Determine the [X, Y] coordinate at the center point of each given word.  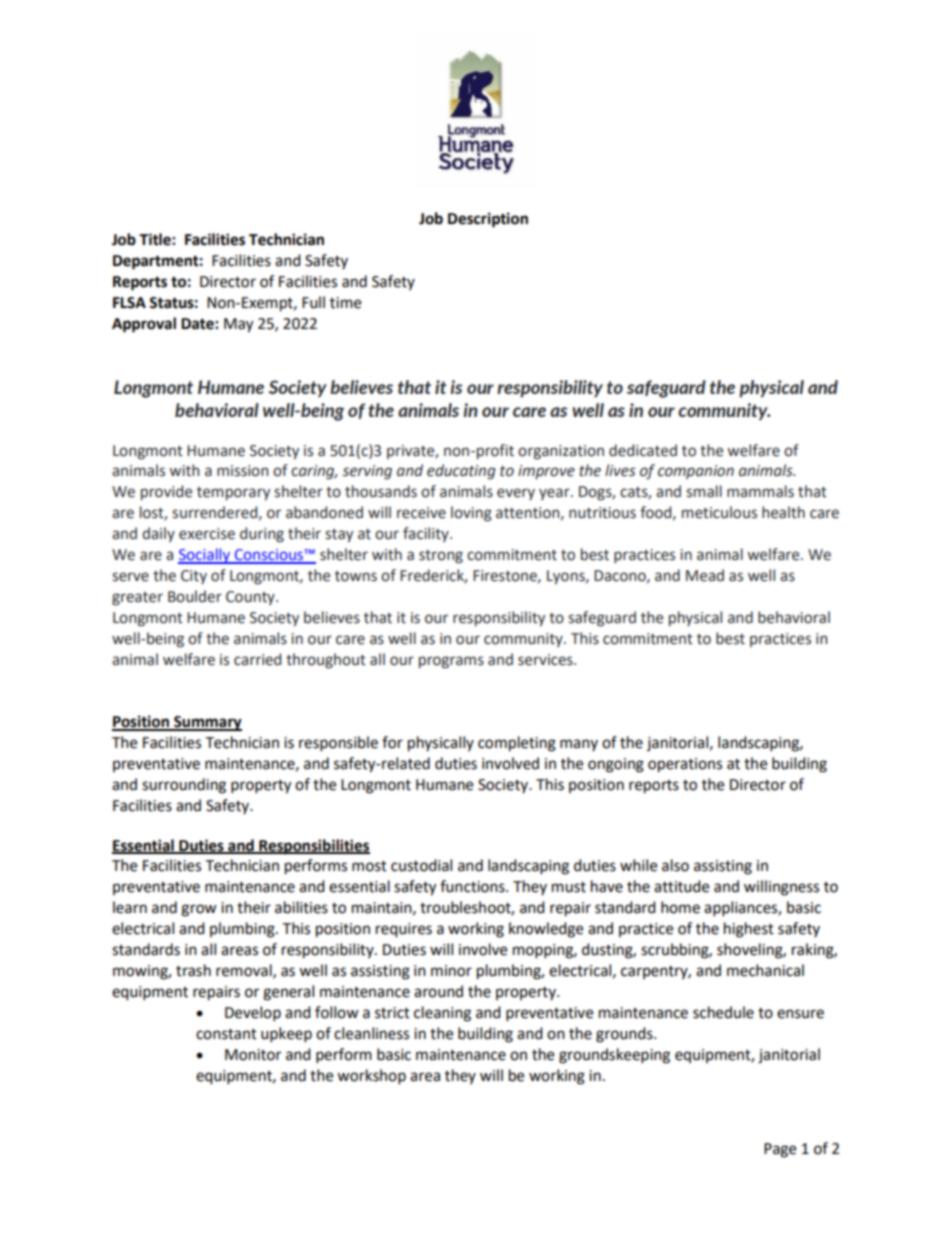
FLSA [129, 303]
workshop [371, 1077]
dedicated [643, 450]
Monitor [253, 1055]
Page [780, 1150]
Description [488, 220]
